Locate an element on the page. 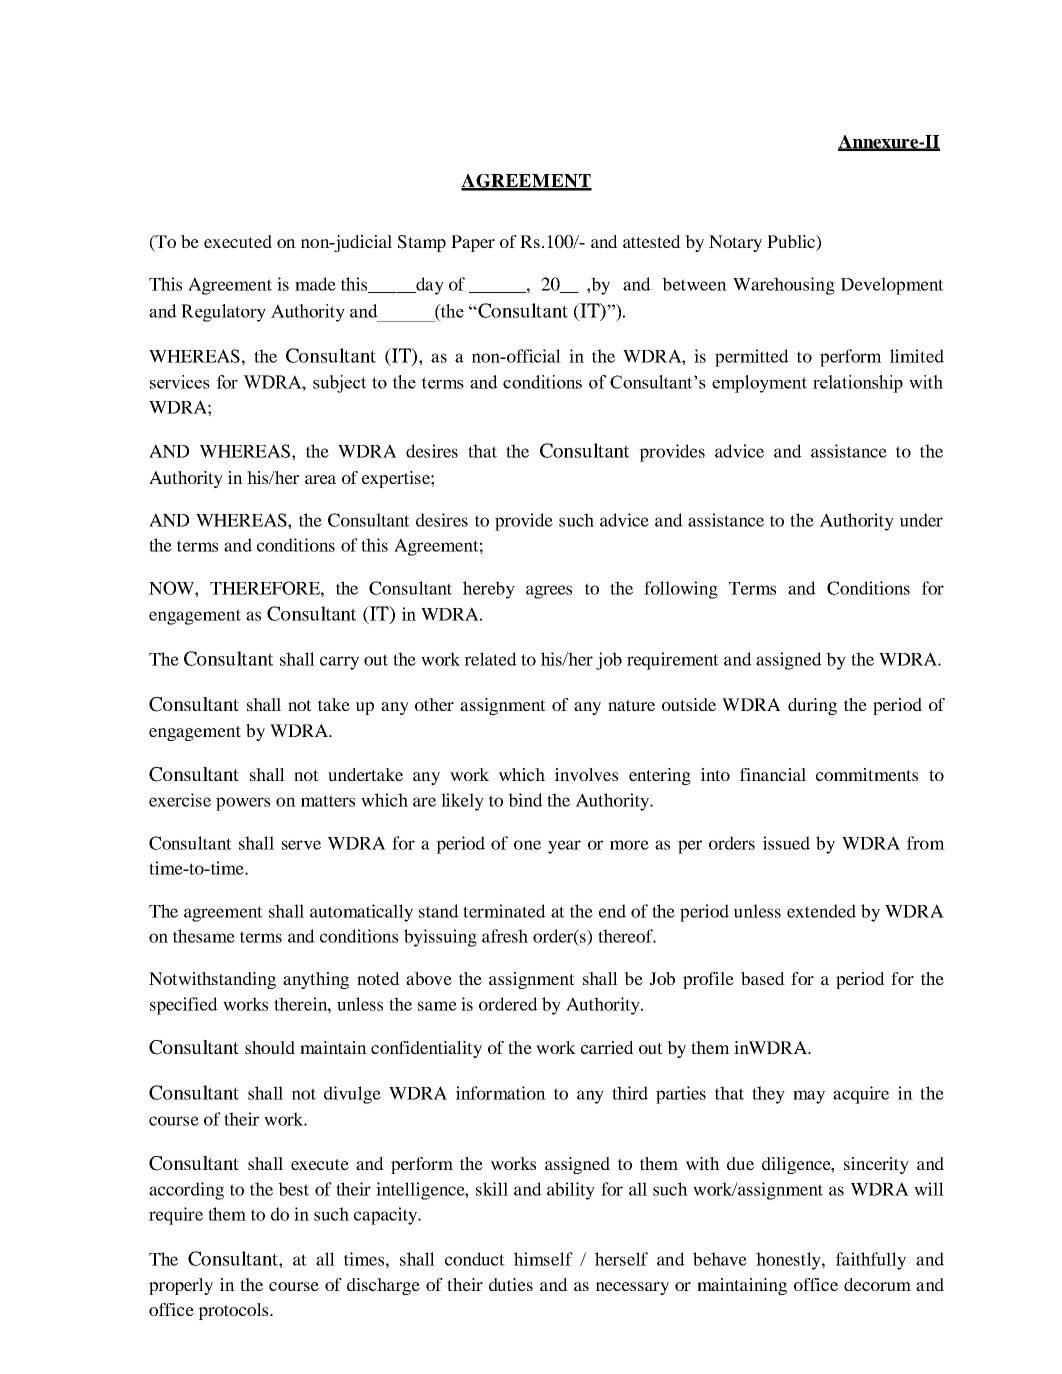 The image size is (1062, 1374). serve is located at coordinates (301, 845).
